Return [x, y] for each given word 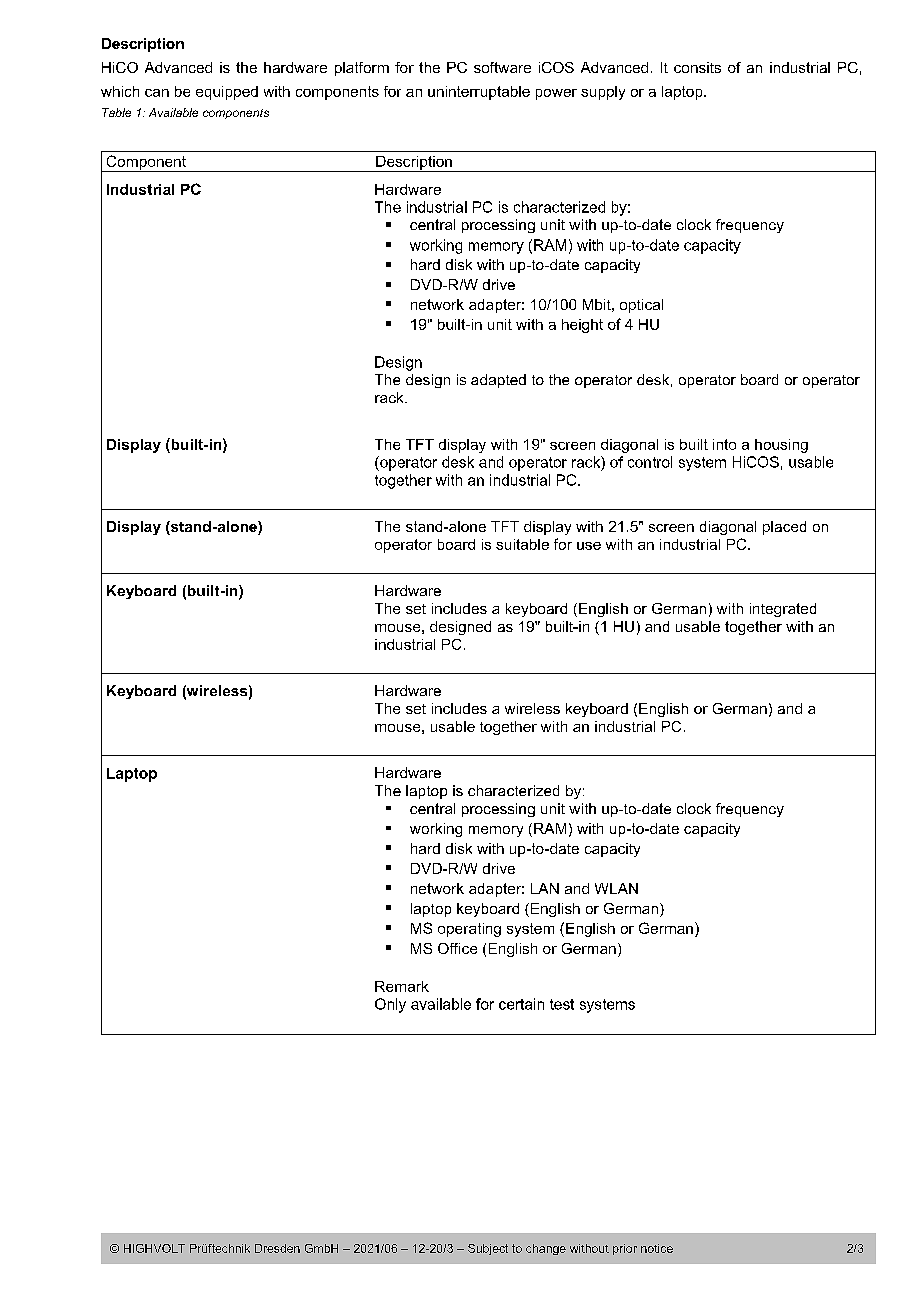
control [650, 462]
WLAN [616, 888]
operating [469, 930]
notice [657, 1248]
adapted [498, 381]
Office [457, 948]
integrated [783, 610]
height [582, 326]
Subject [488, 1249]
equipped [227, 93]
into [724, 444]
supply [603, 93]
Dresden [277, 1248]
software [502, 67]
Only [390, 1005]
